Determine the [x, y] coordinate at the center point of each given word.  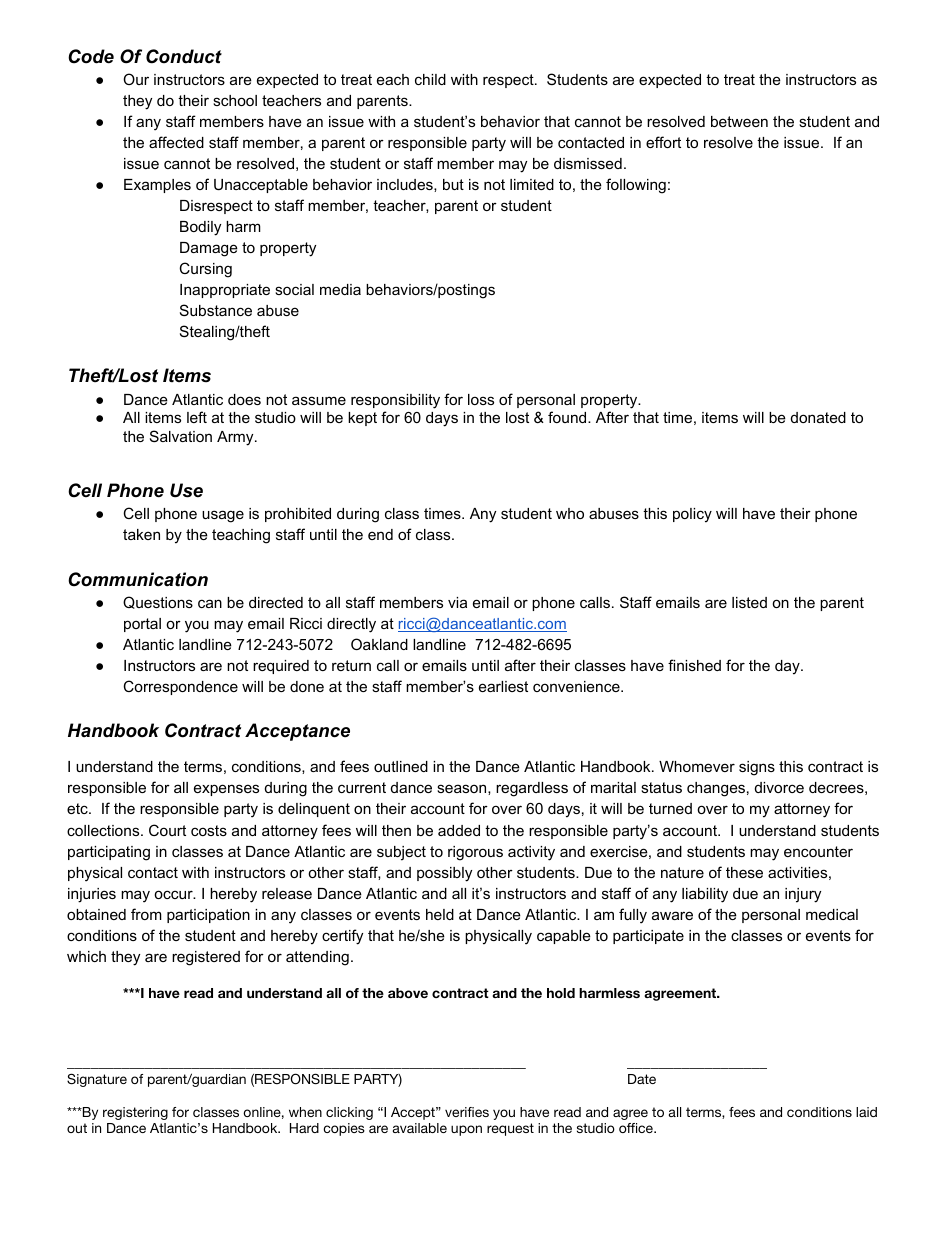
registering [135, 1113]
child [430, 79]
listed [749, 602]
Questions [158, 602]
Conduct [184, 56]
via [457, 602]
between [739, 121]
